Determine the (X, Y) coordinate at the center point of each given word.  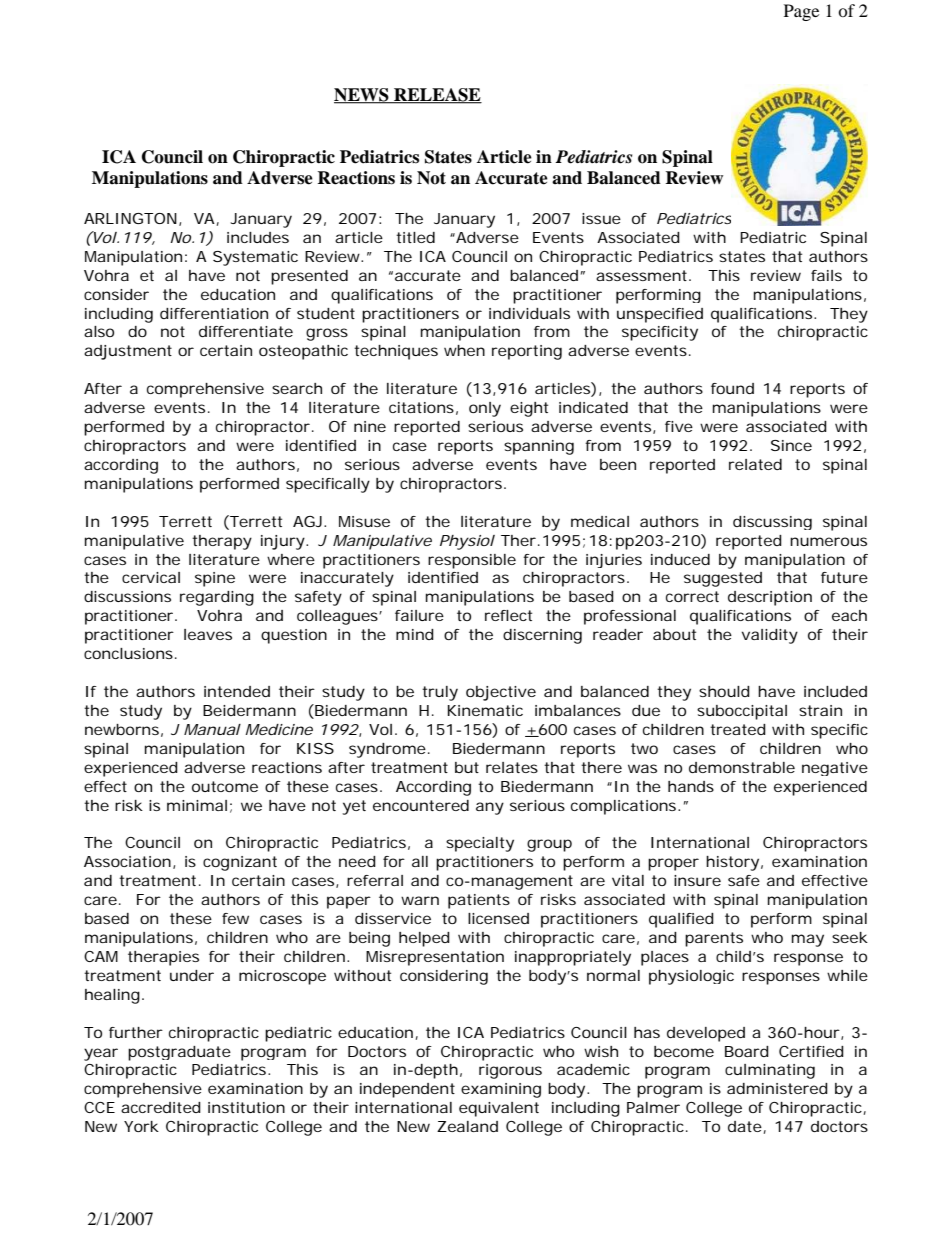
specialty (480, 844)
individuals (529, 313)
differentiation (214, 313)
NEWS (362, 96)
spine (215, 579)
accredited (161, 1107)
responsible (472, 561)
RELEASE (437, 96)
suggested (723, 579)
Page (801, 12)
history (732, 863)
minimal (197, 805)
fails (826, 275)
